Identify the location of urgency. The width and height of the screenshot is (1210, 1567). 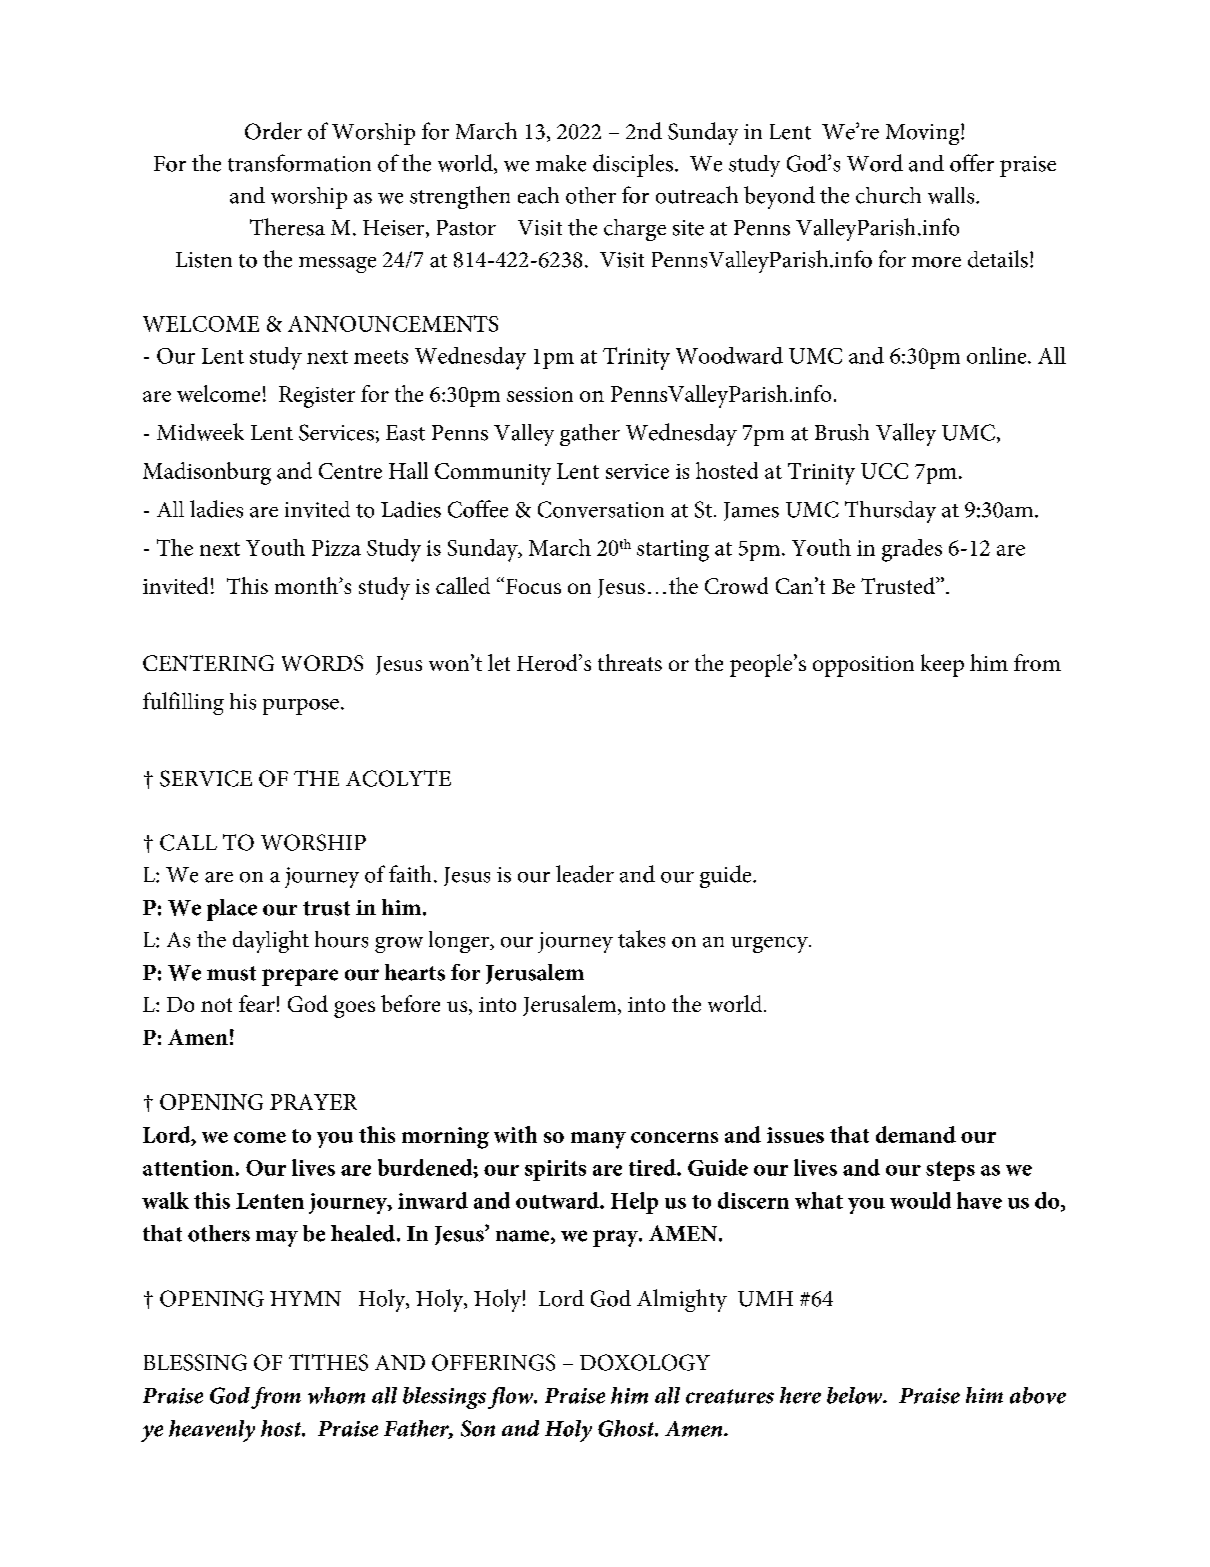
(770, 945).
